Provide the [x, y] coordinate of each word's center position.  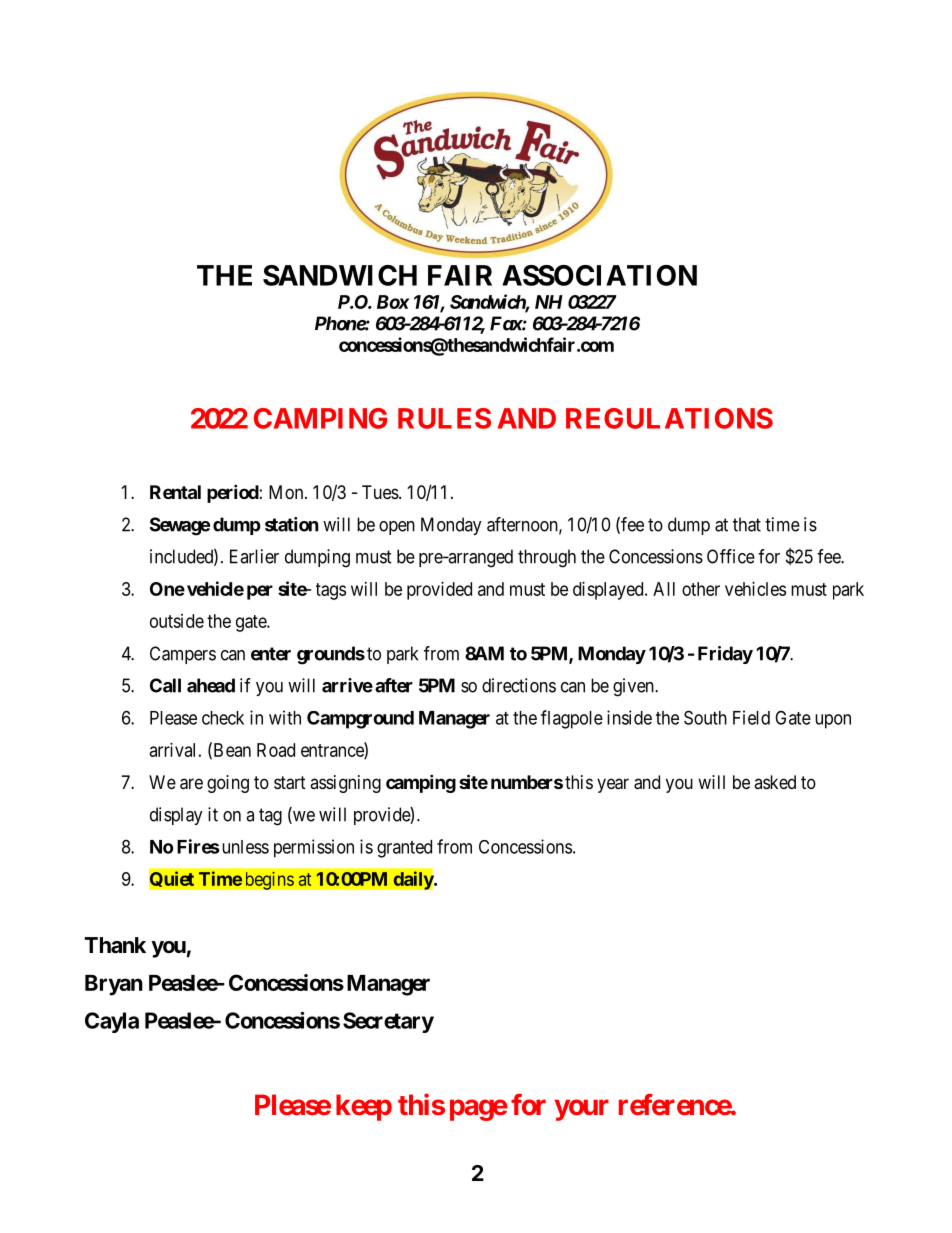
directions [519, 685]
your [582, 1110]
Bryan [114, 985]
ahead [211, 685]
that [747, 524]
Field [751, 717]
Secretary [388, 1022]
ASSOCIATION [599, 275]
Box [393, 302]
